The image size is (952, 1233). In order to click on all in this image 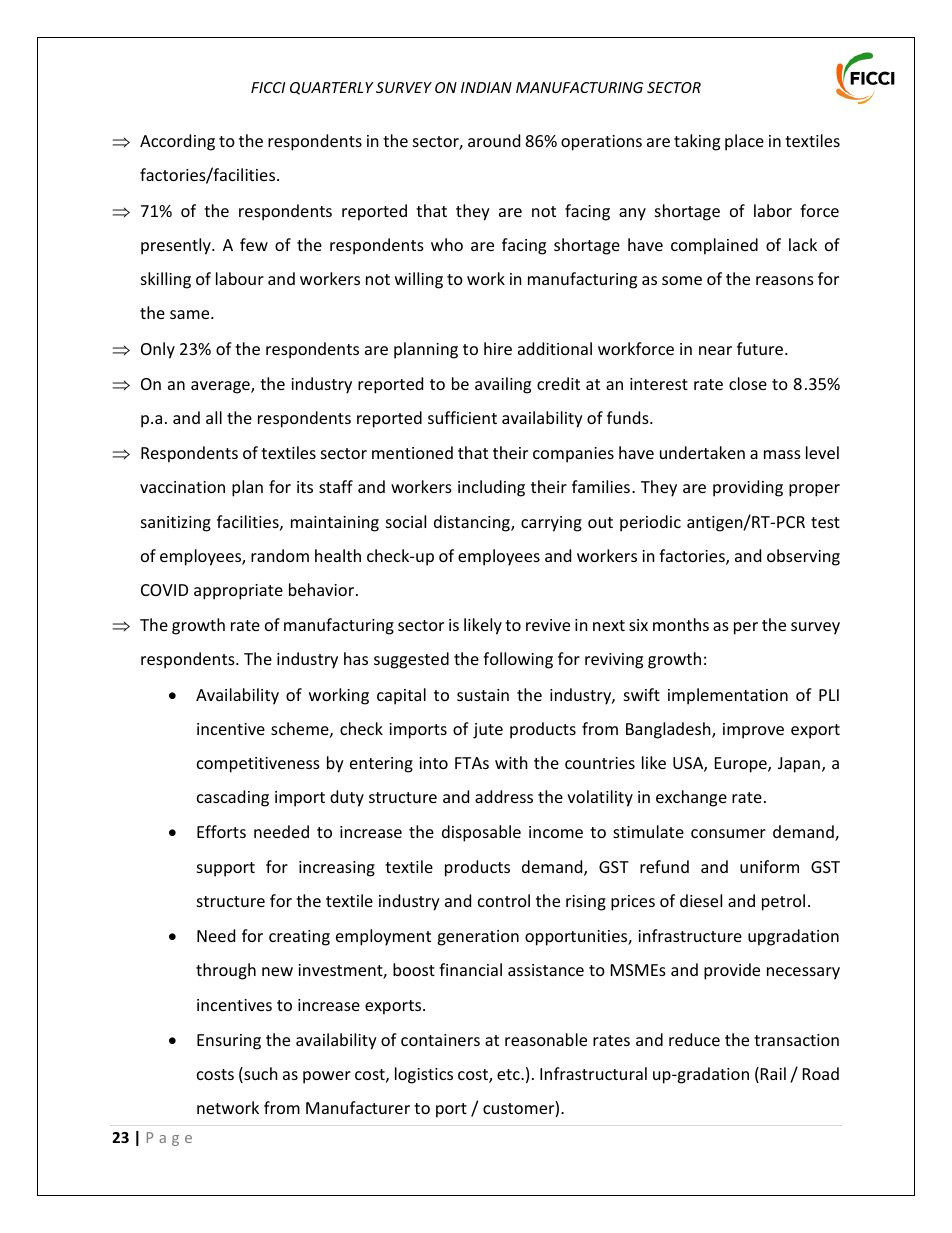, I will do `click(214, 417)`.
